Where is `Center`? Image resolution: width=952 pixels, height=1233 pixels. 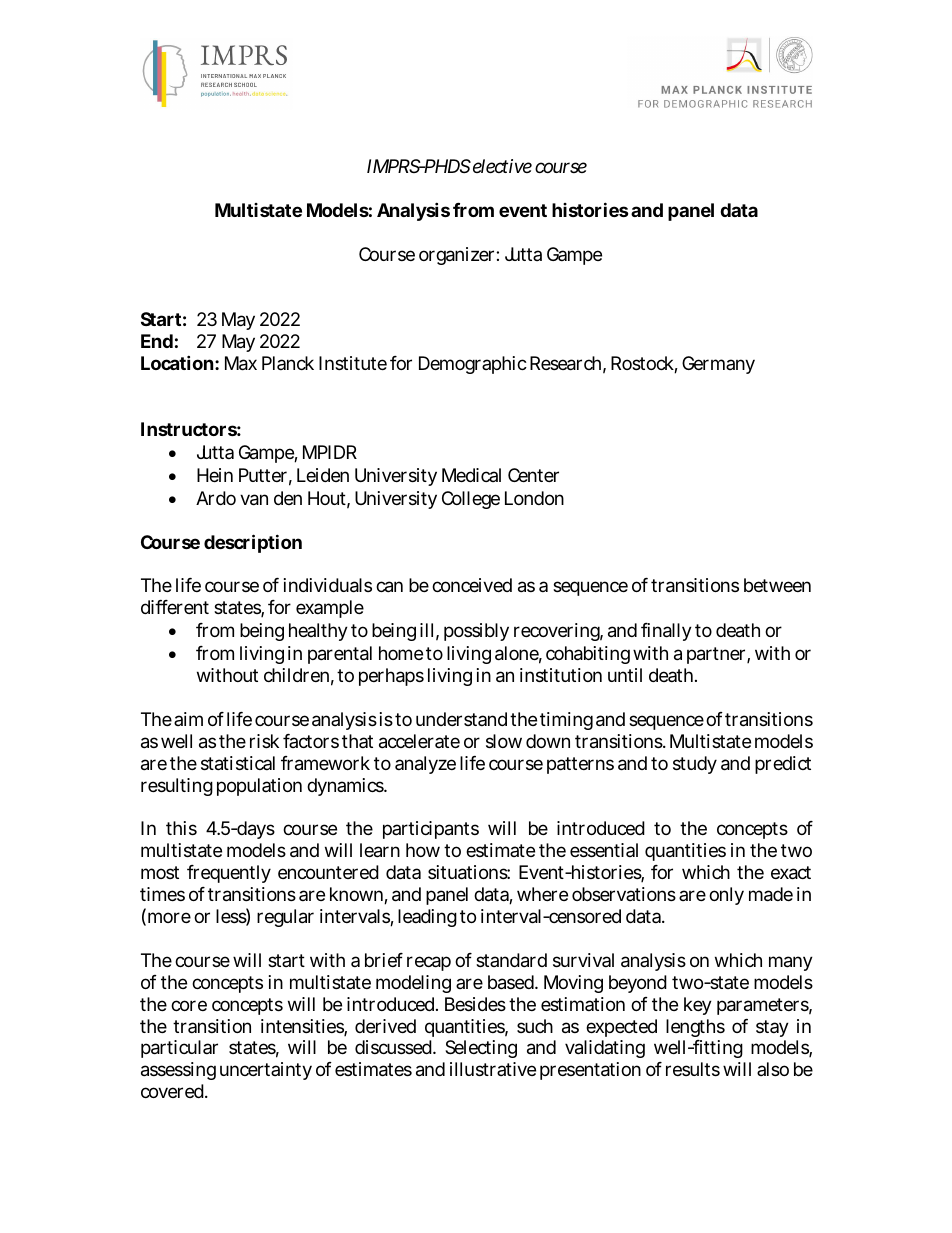 Center is located at coordinates (533, 475).
